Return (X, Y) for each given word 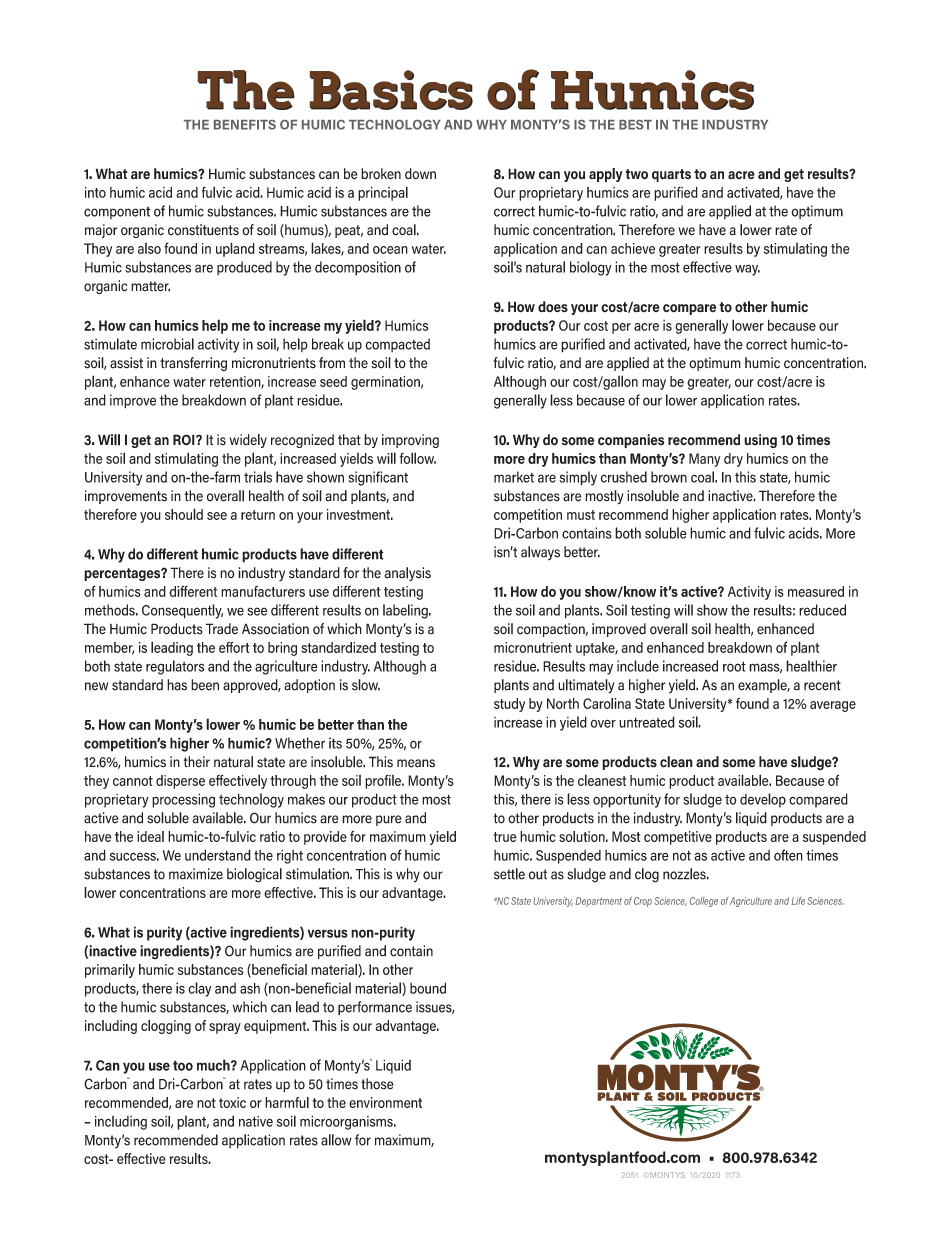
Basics (391, 90)
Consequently (182, 611)
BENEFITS (245, 125)
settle (509, 874)
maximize (196, 874)
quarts (671, 175)
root (734, 666)
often (788, 855)
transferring (193, 364)
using (760, 441)
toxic (232, 1102)
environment (385, 1102)
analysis (408, 574)
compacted (397, 345)
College (704, 902)
